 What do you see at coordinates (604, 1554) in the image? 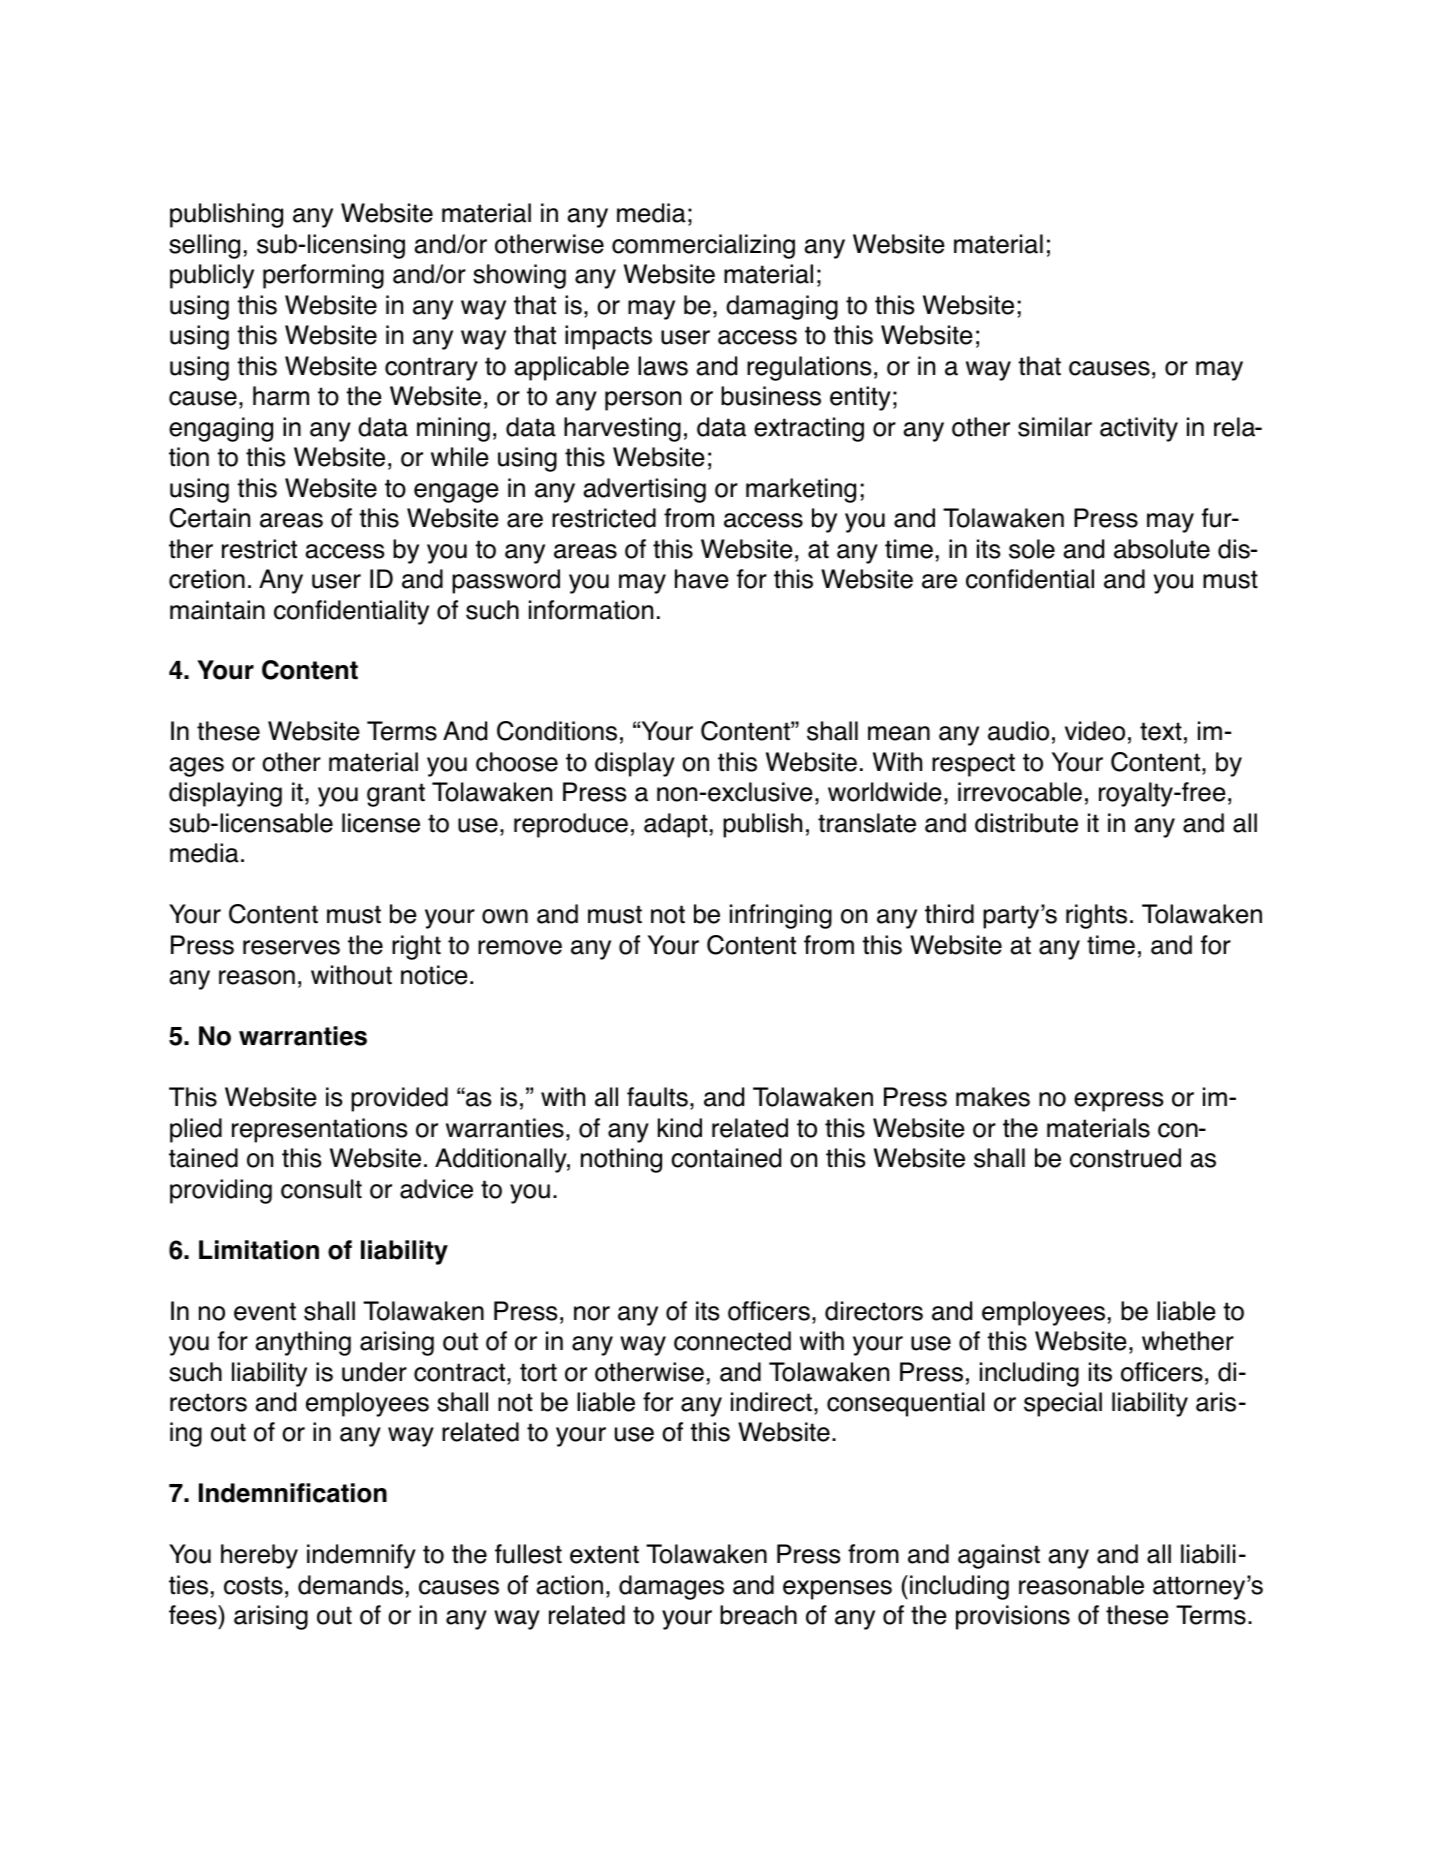
I see `extent` at bounding box center [604, 1554].
